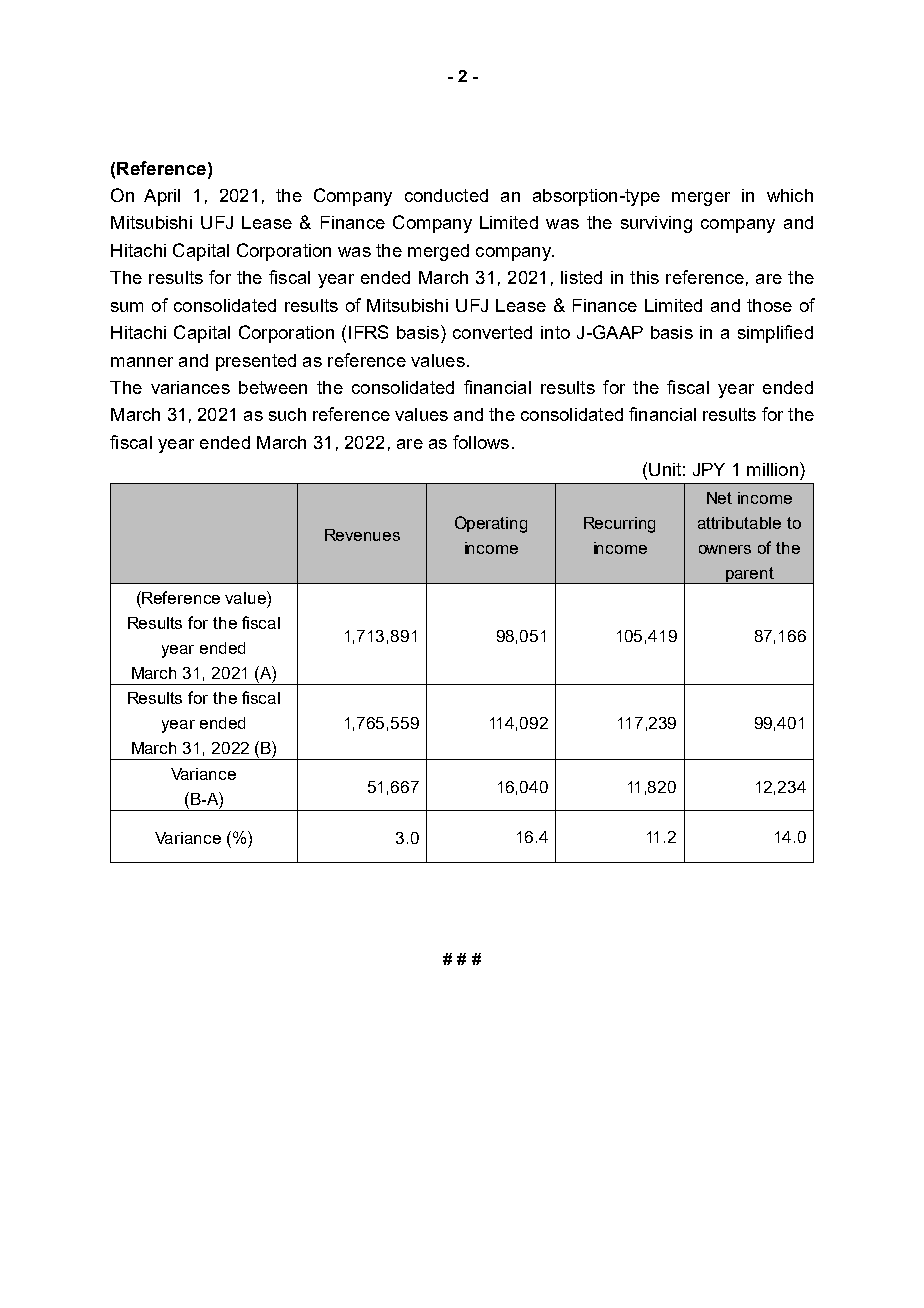  What do you see at coordinates (491, 524) in the image?
I see `Operating` at bounding box center [491, 524].
